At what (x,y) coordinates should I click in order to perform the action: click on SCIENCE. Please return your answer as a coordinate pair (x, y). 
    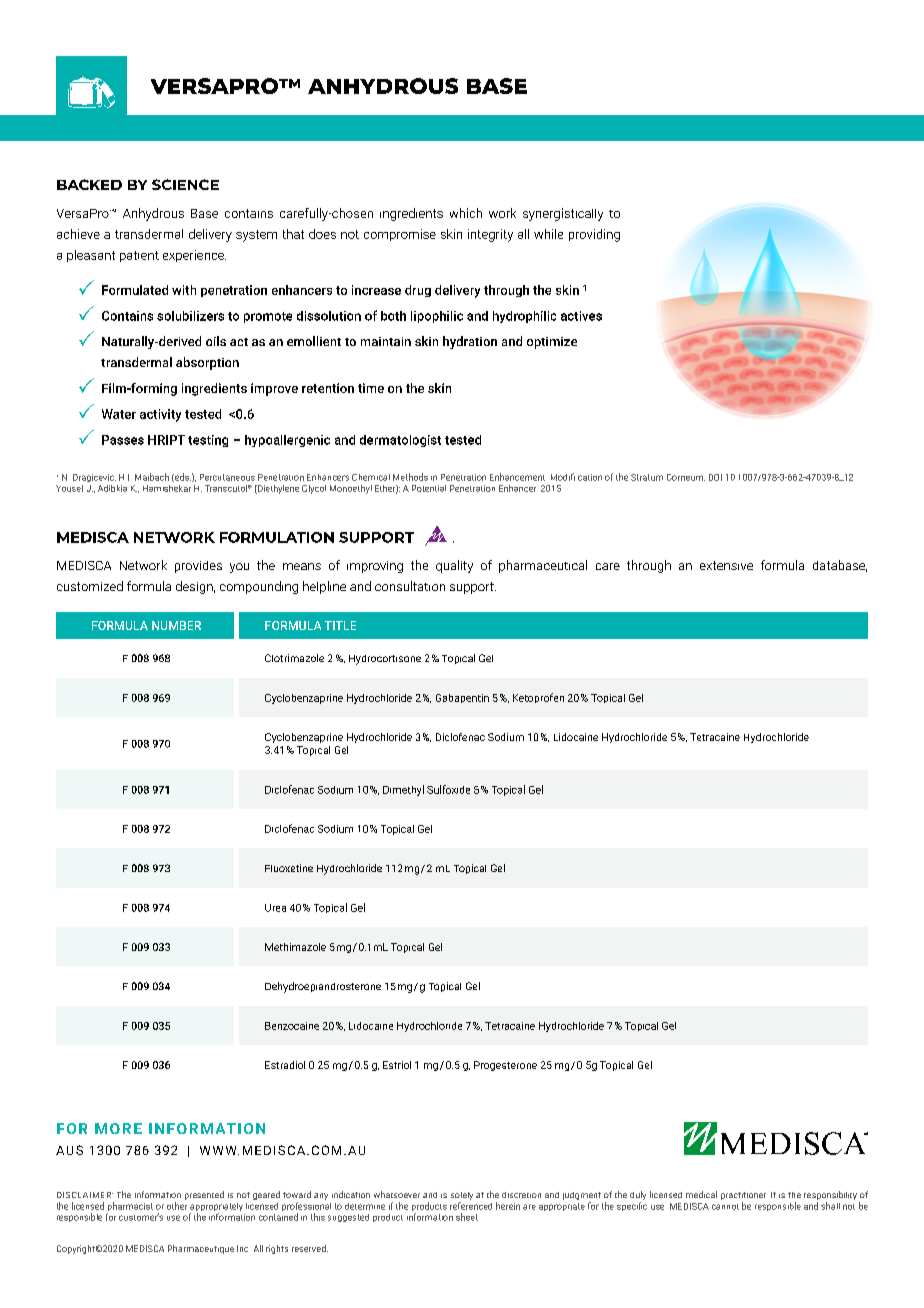
    Looking at the image, I should click on (185, 184).
